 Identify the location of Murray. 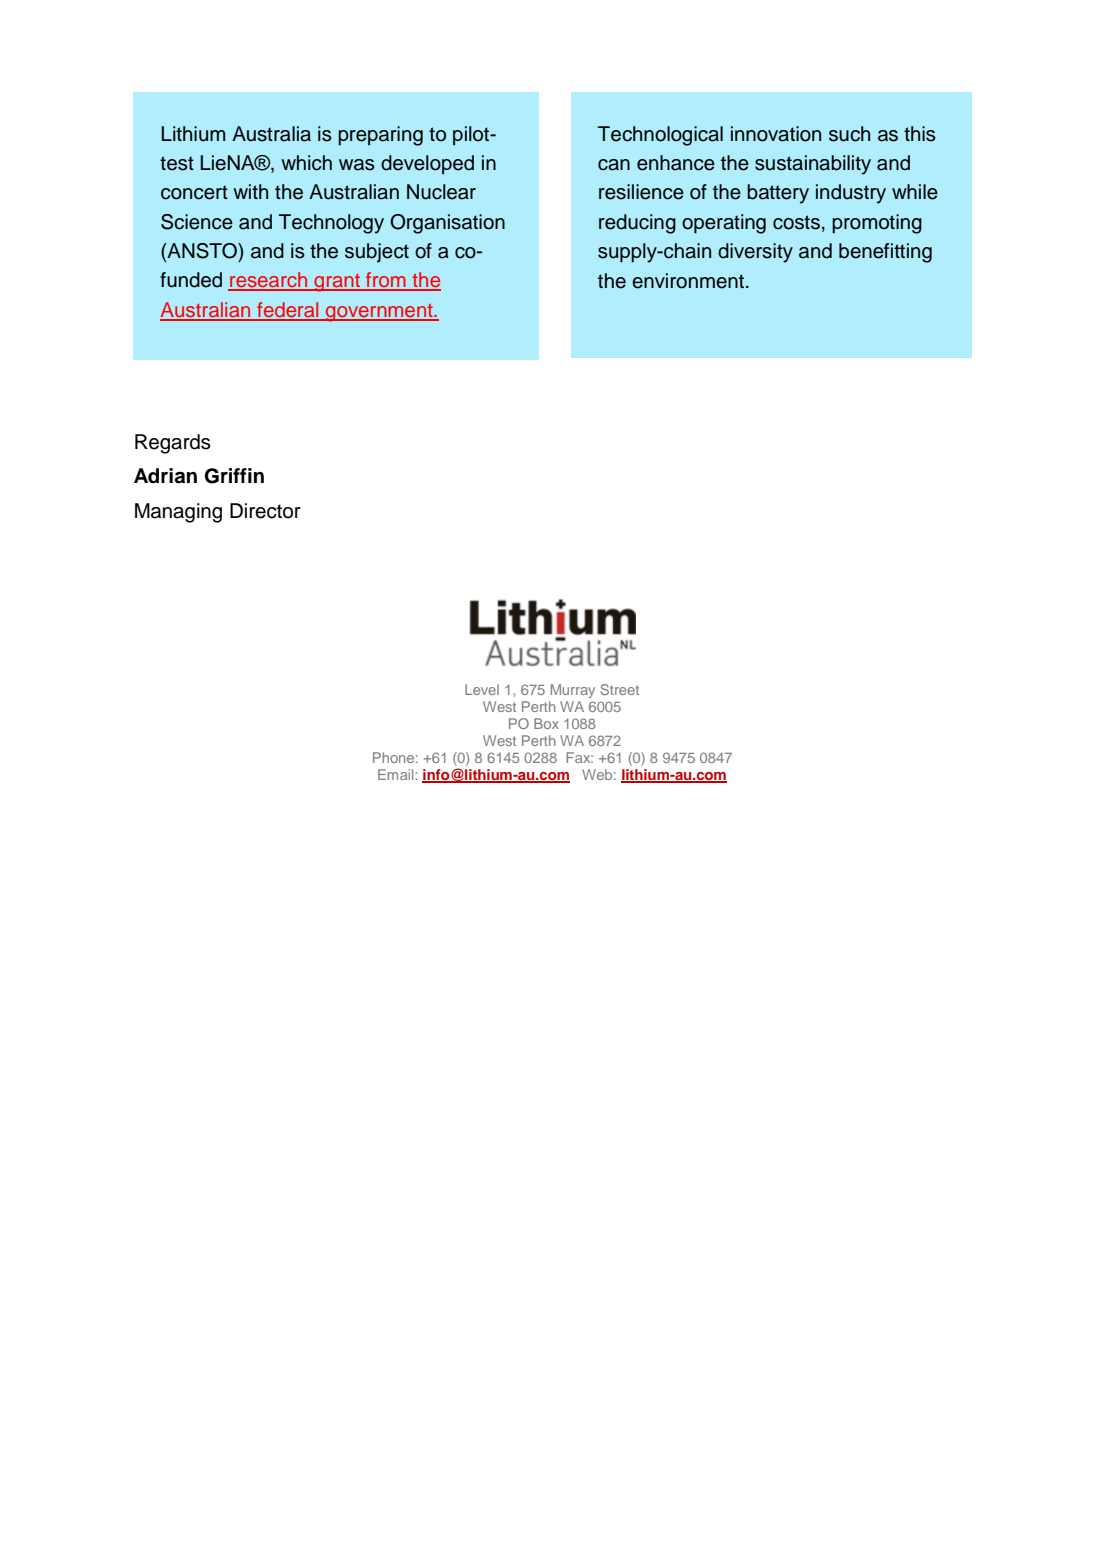
(573, 691).
